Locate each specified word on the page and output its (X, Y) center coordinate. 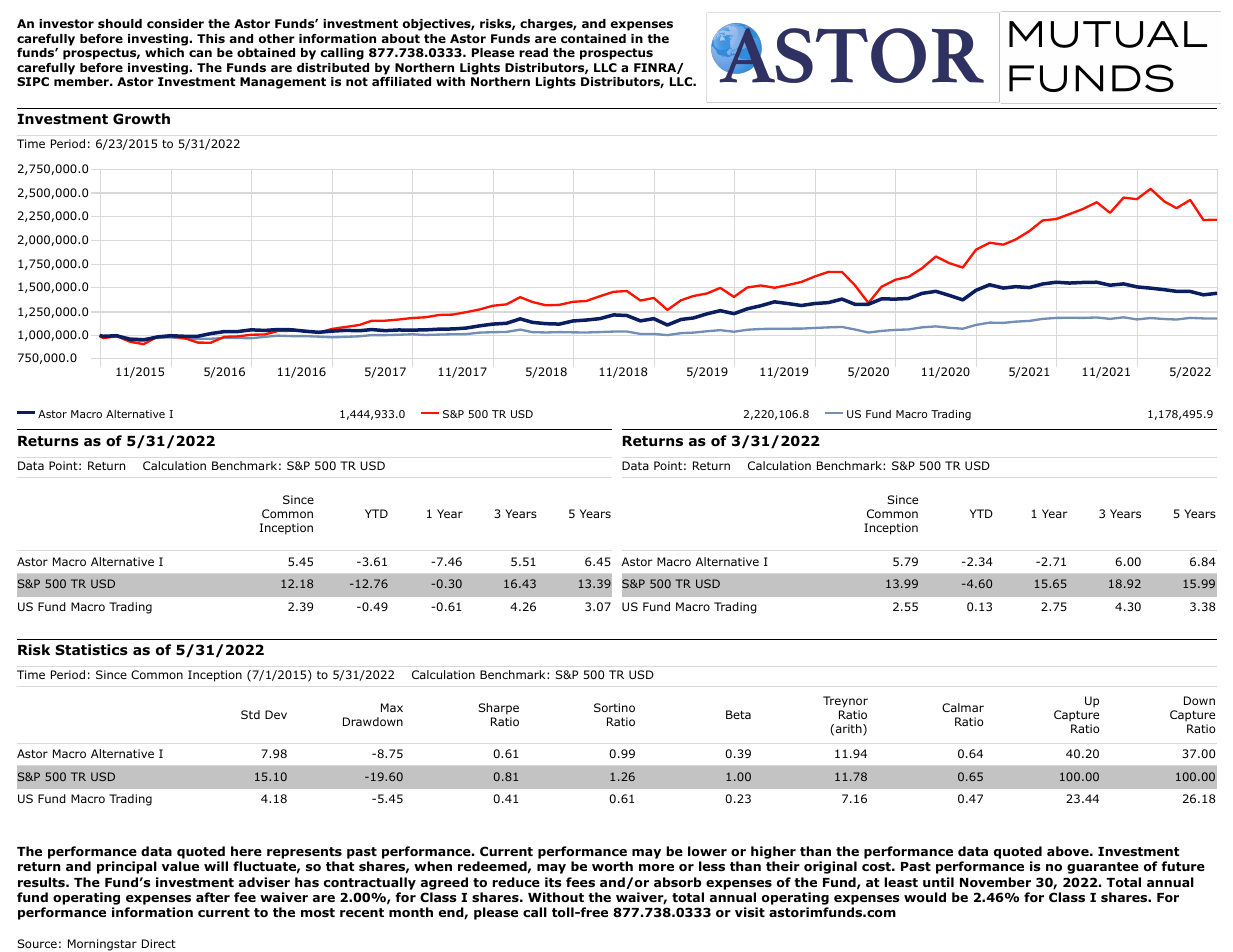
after (213, 897)
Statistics (91, 649)
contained (593, 38)
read (533, 52)
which (164, 52)
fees (580, 882)
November (995, 882)
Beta (738, 714)
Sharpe (498, 709)
